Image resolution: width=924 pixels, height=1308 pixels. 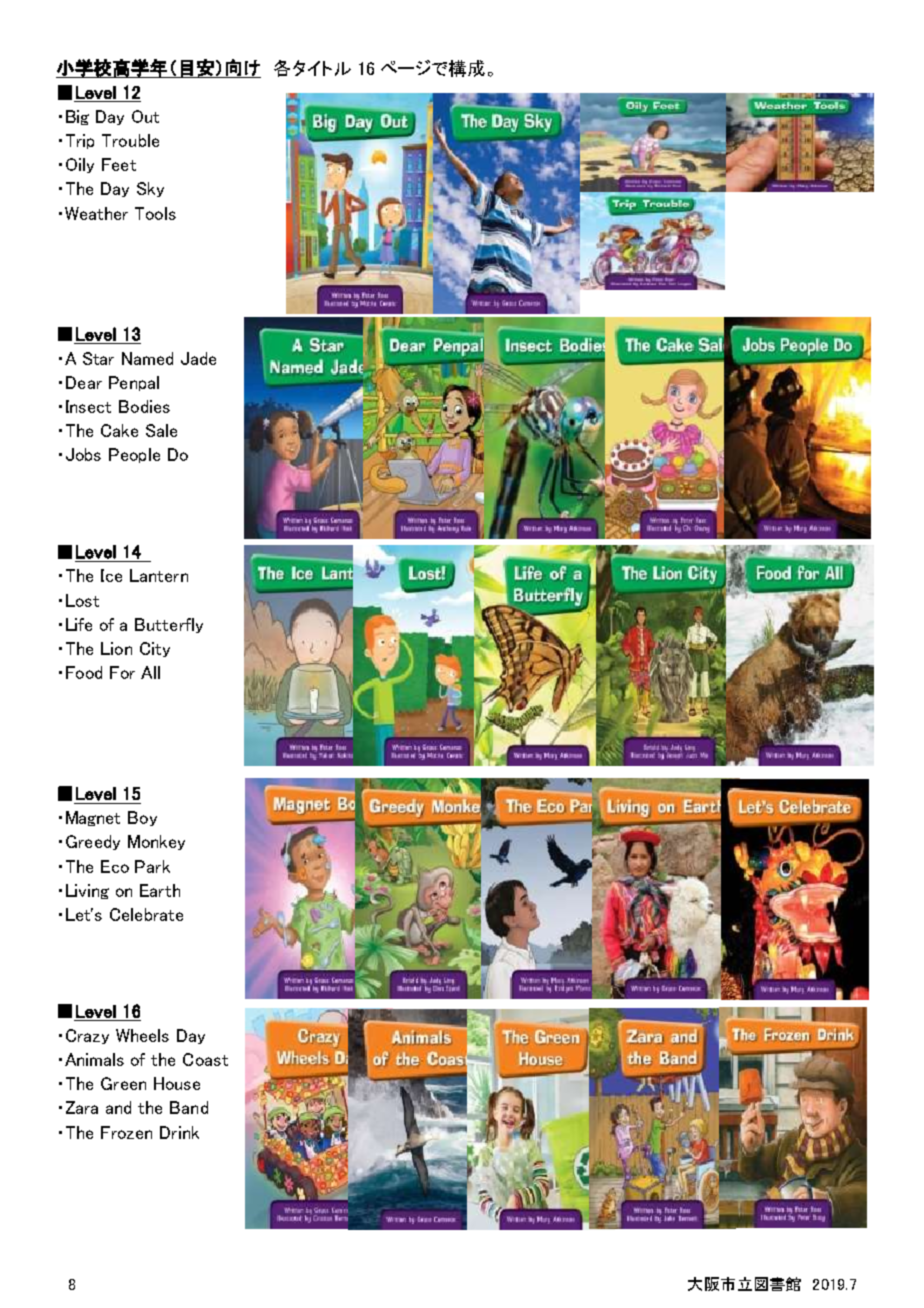 What do you see at coordinates (82, 600) in the document?
I see `Lost` at bounding box center [82, 600].
